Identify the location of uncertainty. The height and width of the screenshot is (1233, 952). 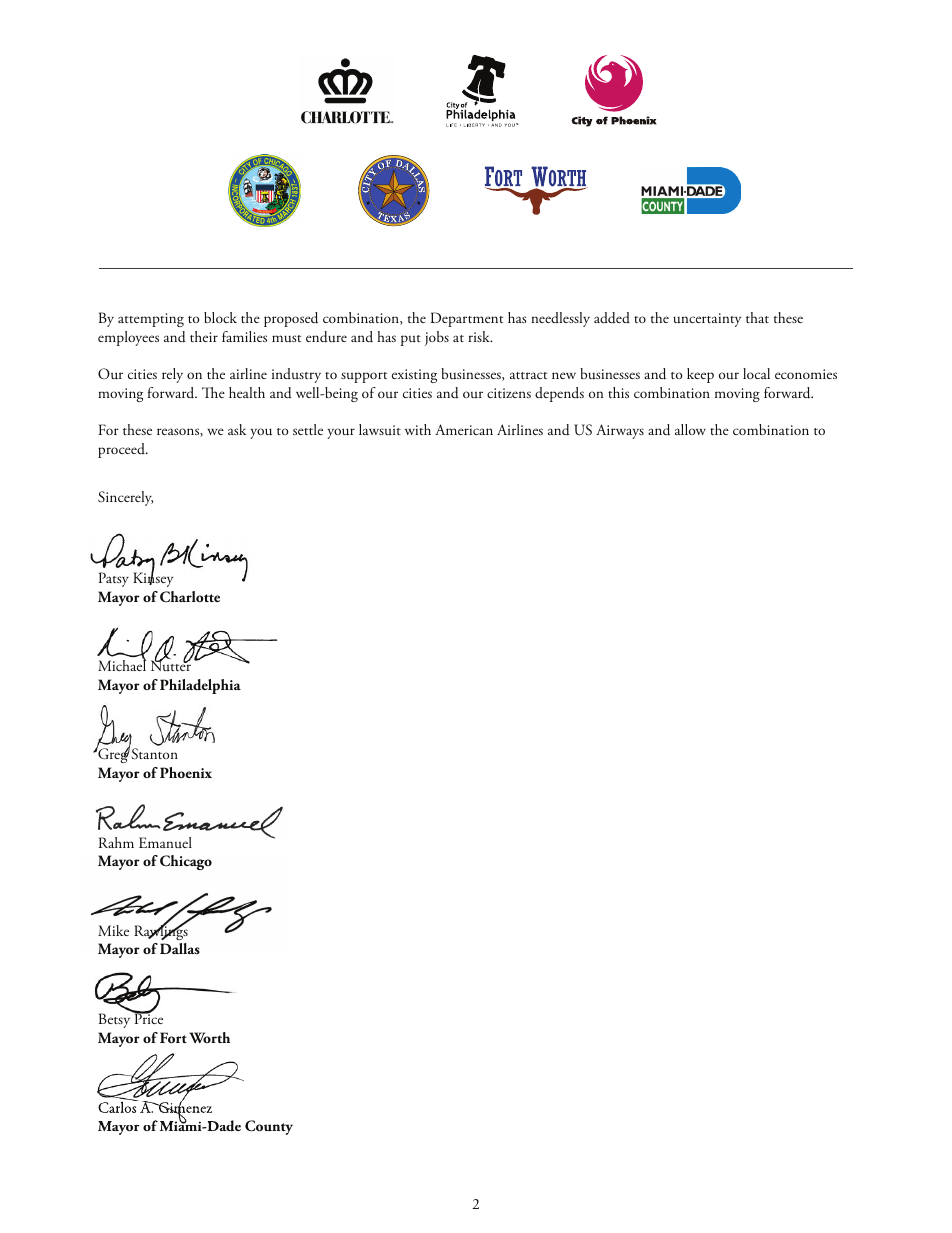
(707, 320).
